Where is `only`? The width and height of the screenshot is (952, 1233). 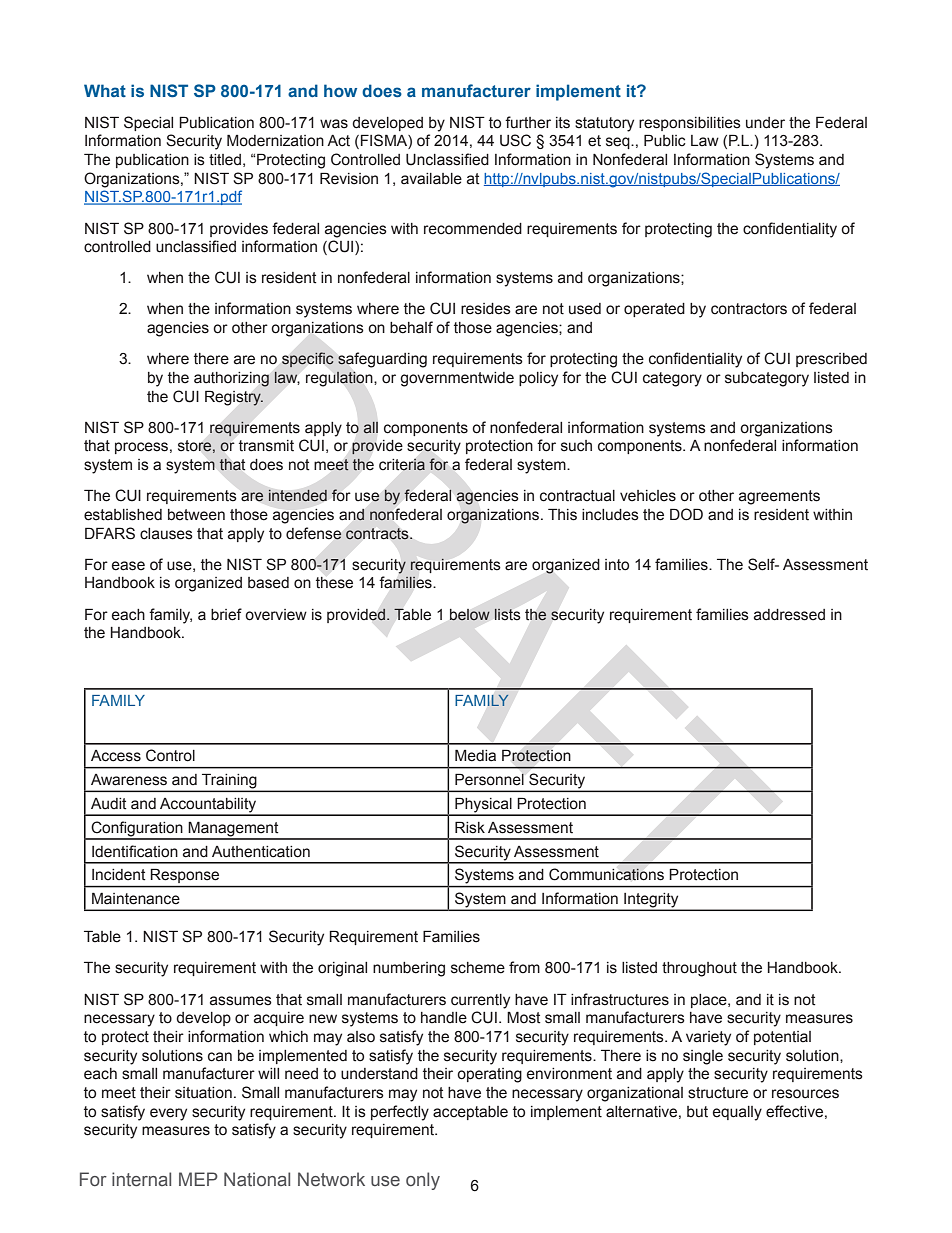
only is located at coordinates (423, 1181).
